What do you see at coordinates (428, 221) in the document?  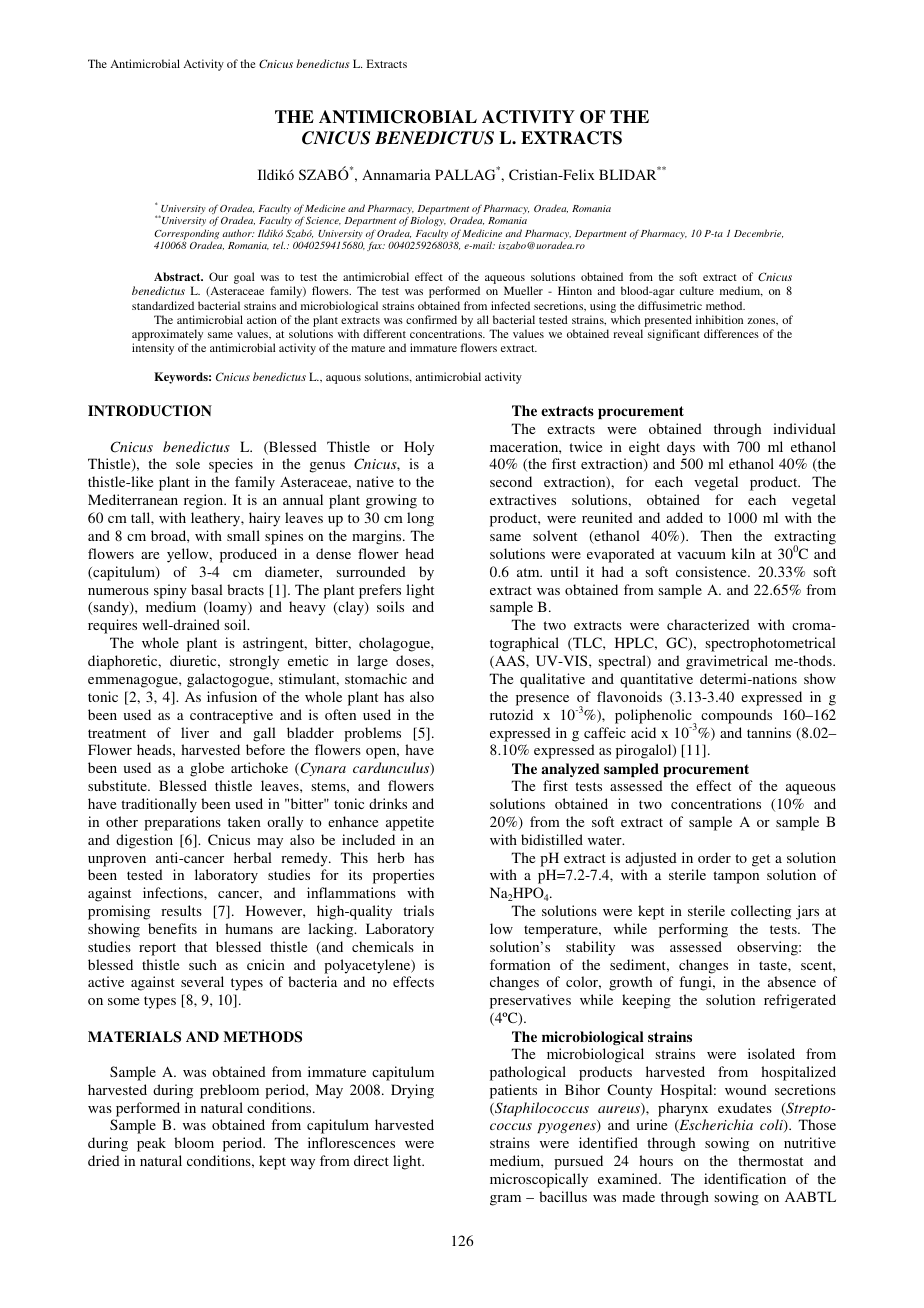 I see `Biology` at bounding box center [428, 221].
